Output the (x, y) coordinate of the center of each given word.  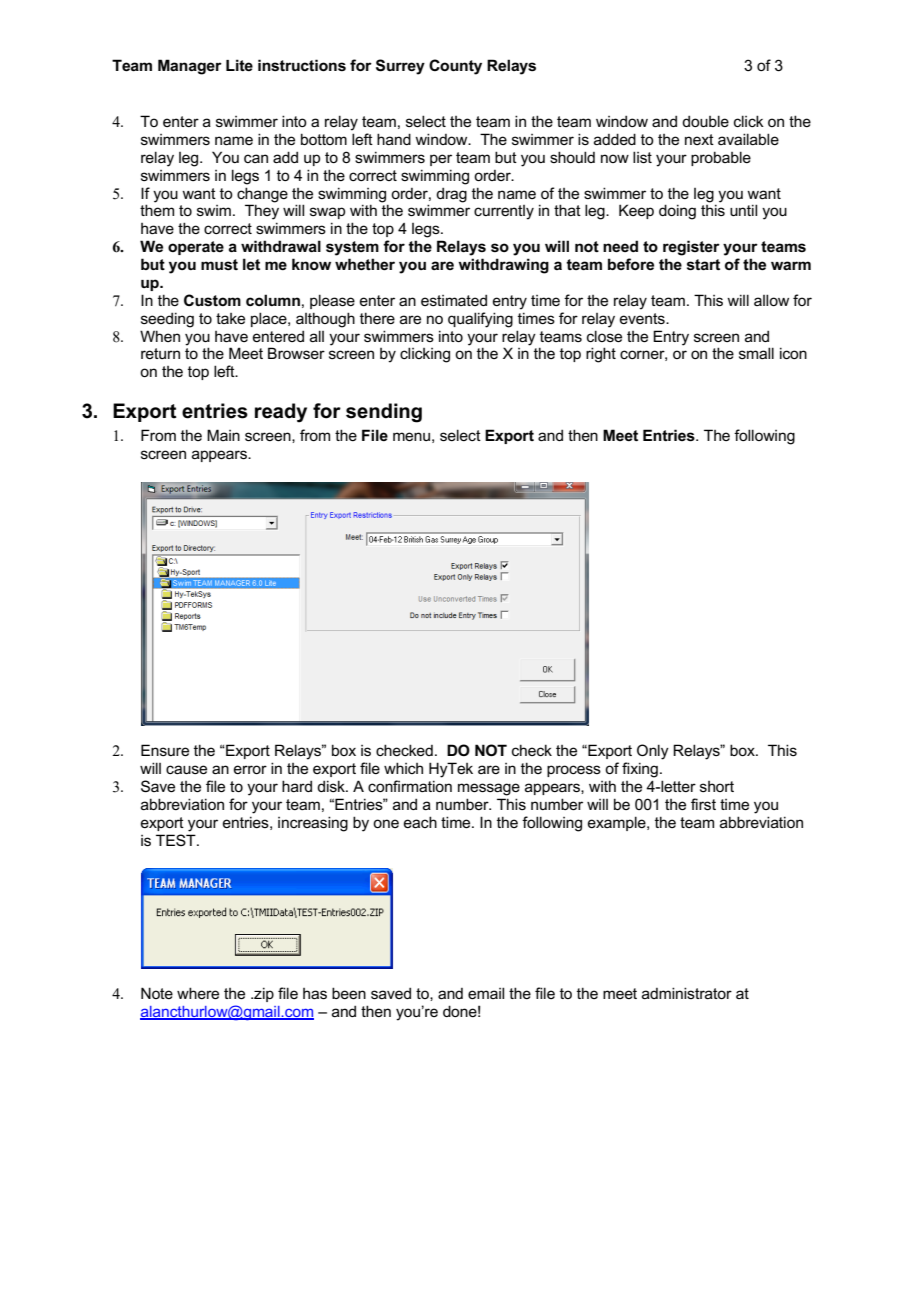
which (403, 768)
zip (263, 994)
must (219, 264)
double (705, 121)
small (756, 353)
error (250, 769)
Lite (239, 65)
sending (384, 413)
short (717, 786)
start (703, 265)
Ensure (165, 750)
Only (653, 752)
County (455, 67)
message (489, 789)
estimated (454, 300)
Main (223, 435)
